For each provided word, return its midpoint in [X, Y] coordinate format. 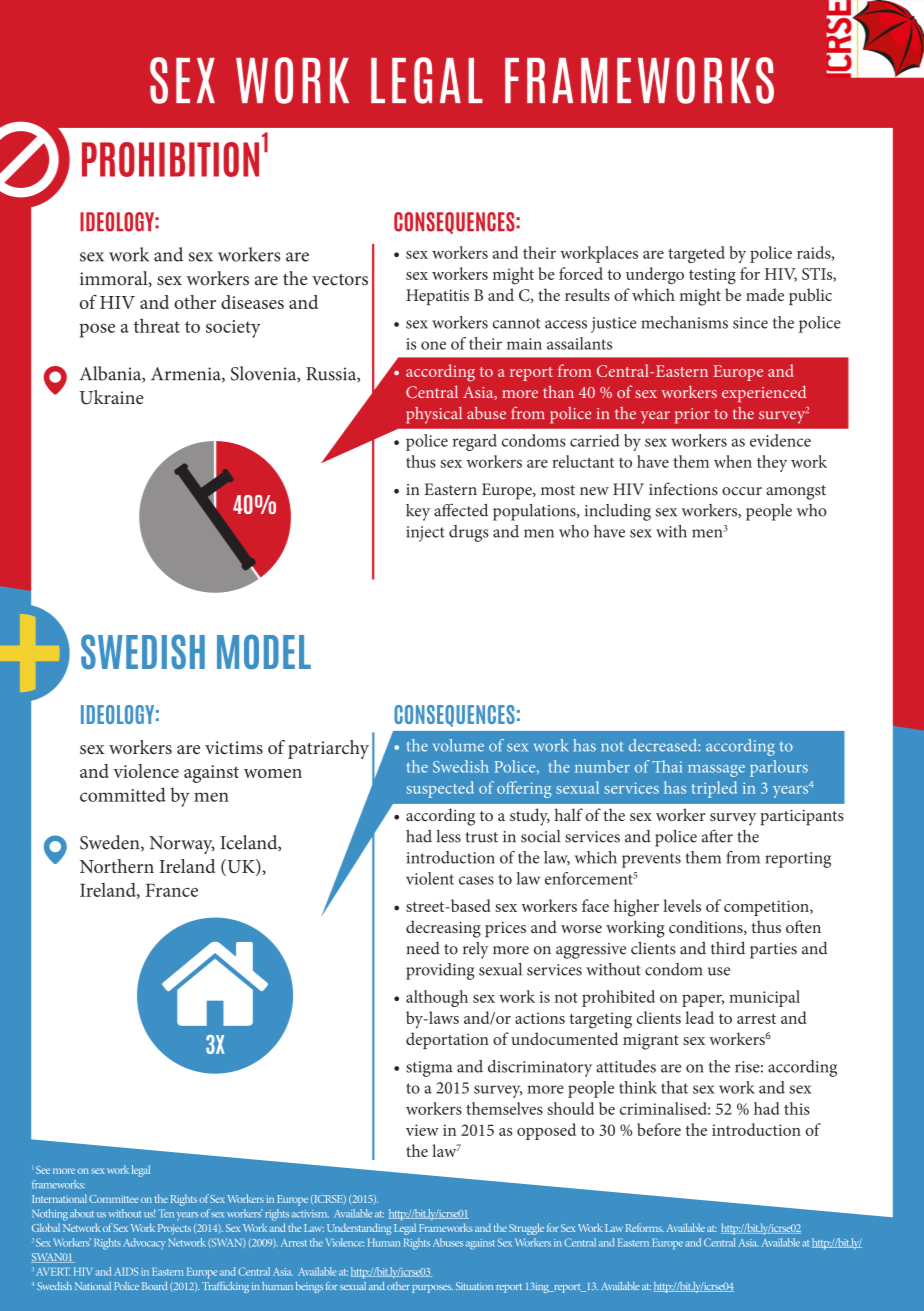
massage [716, 771]
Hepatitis [437, 297]
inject [425, 534]
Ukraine [112, 397]
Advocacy [144, 1244]
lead [699, 1017]
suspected [440, 789]
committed [123, 794]
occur [742, 491]
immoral [115, 279]
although [437, 998]
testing [712, 276]
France [172, 890]
